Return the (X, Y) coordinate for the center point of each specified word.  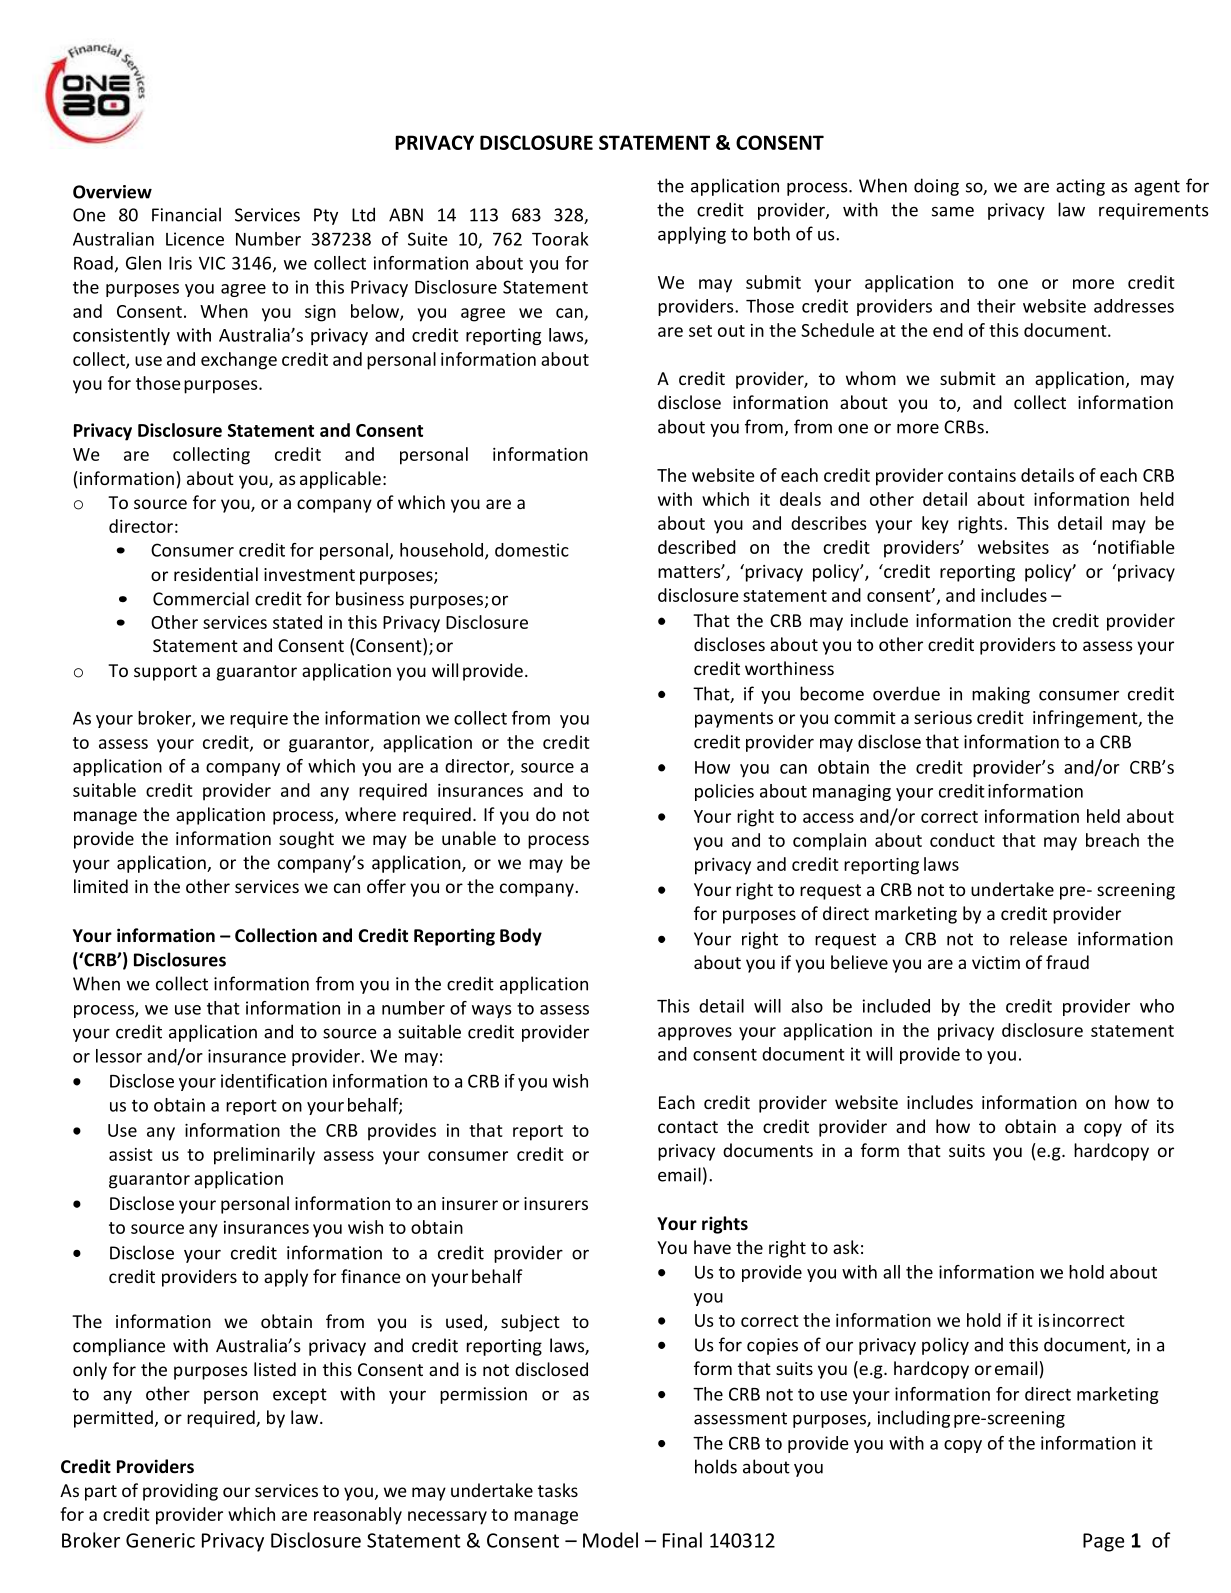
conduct (962, 840)
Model (610, 1540)
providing (180, 1492)
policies (724, 792)
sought (306, 840)
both (772, 233)
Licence (195, 239)
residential (216, 574)
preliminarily (264, 1156)
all (891, 1272)
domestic (532, 550)
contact (688, 1127)
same (953, 211)
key (935, 525)
